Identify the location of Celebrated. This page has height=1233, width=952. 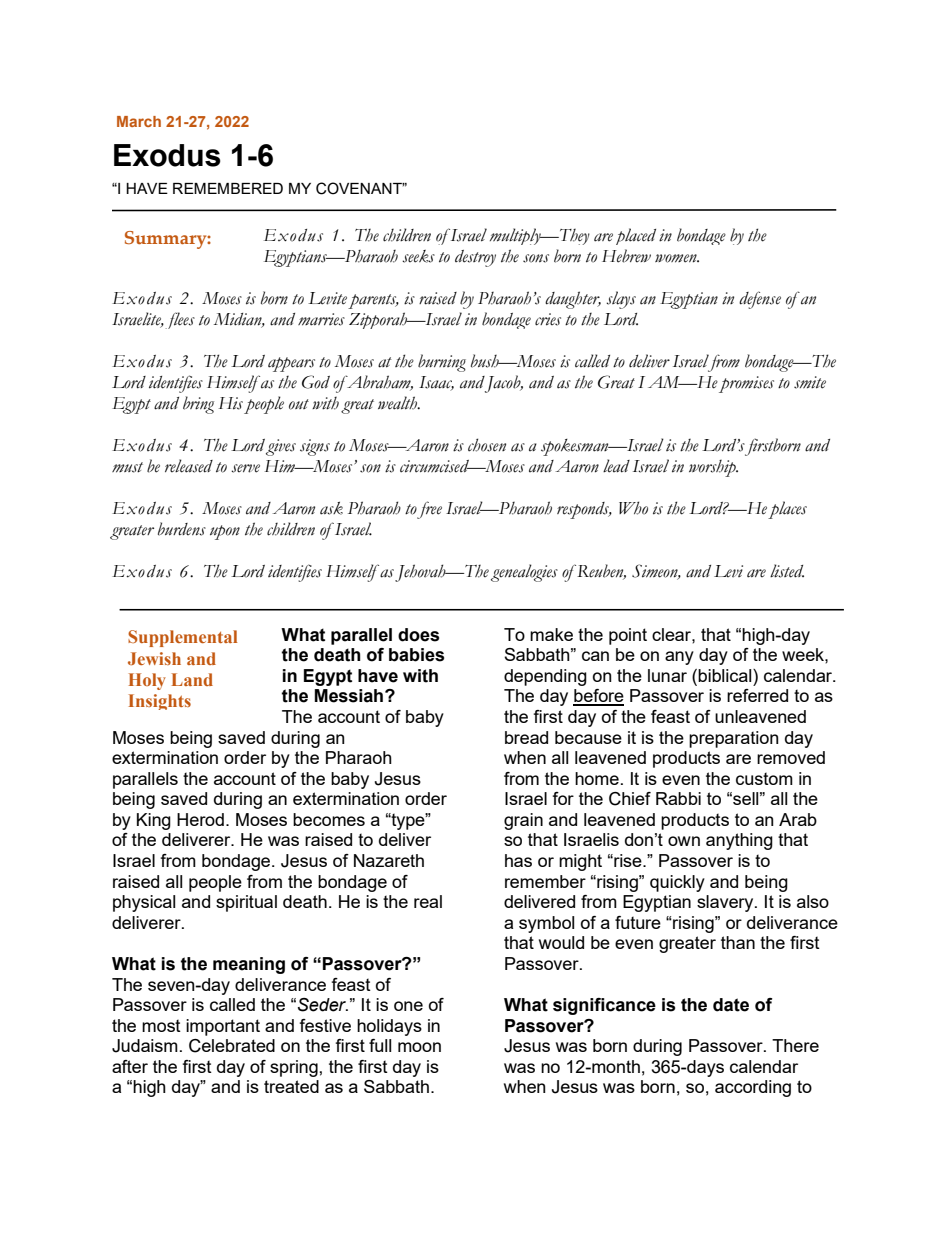
(232, 1046).
